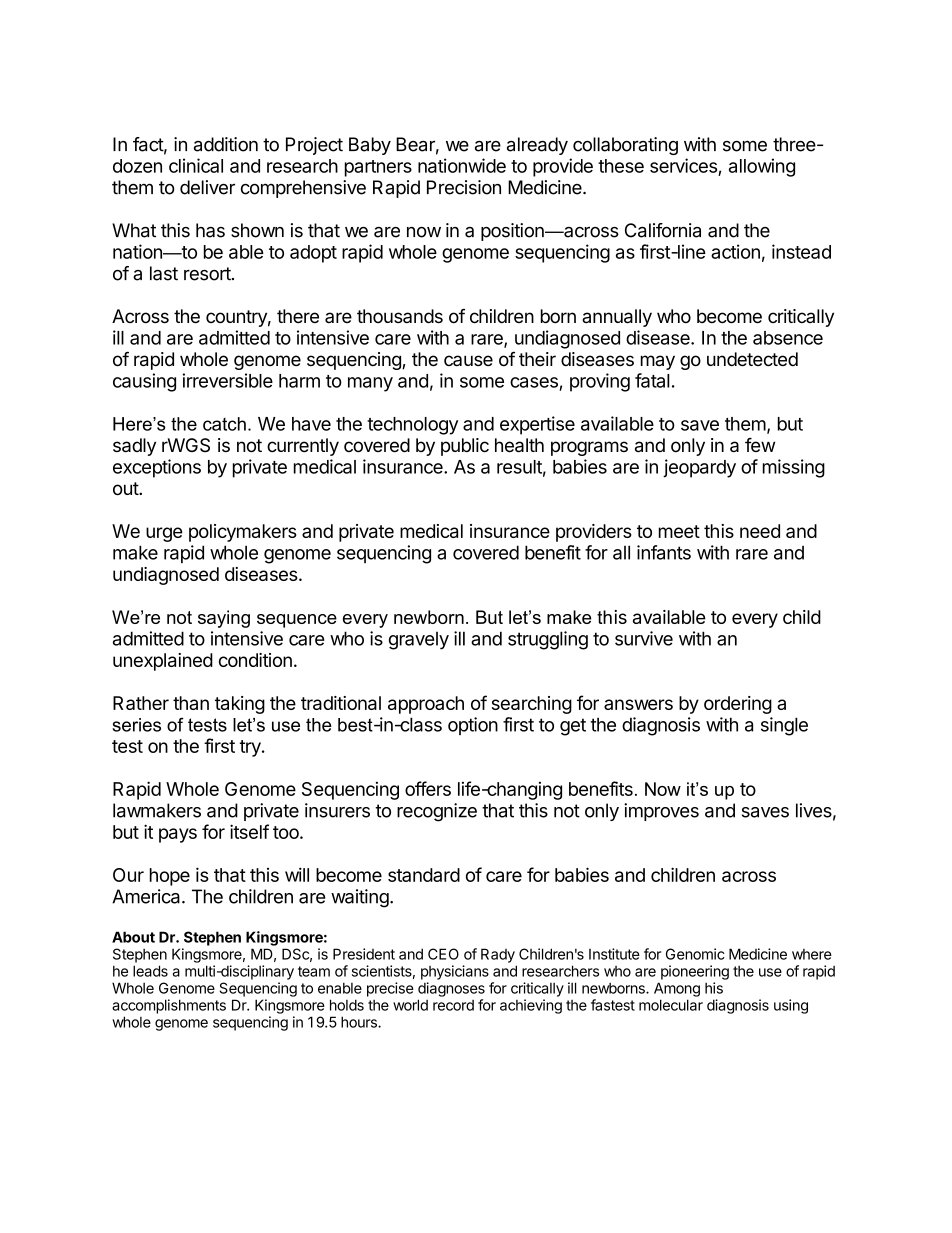  Describe the element at coordinates (752, 359) in the page. I see `undetected` at that location.
